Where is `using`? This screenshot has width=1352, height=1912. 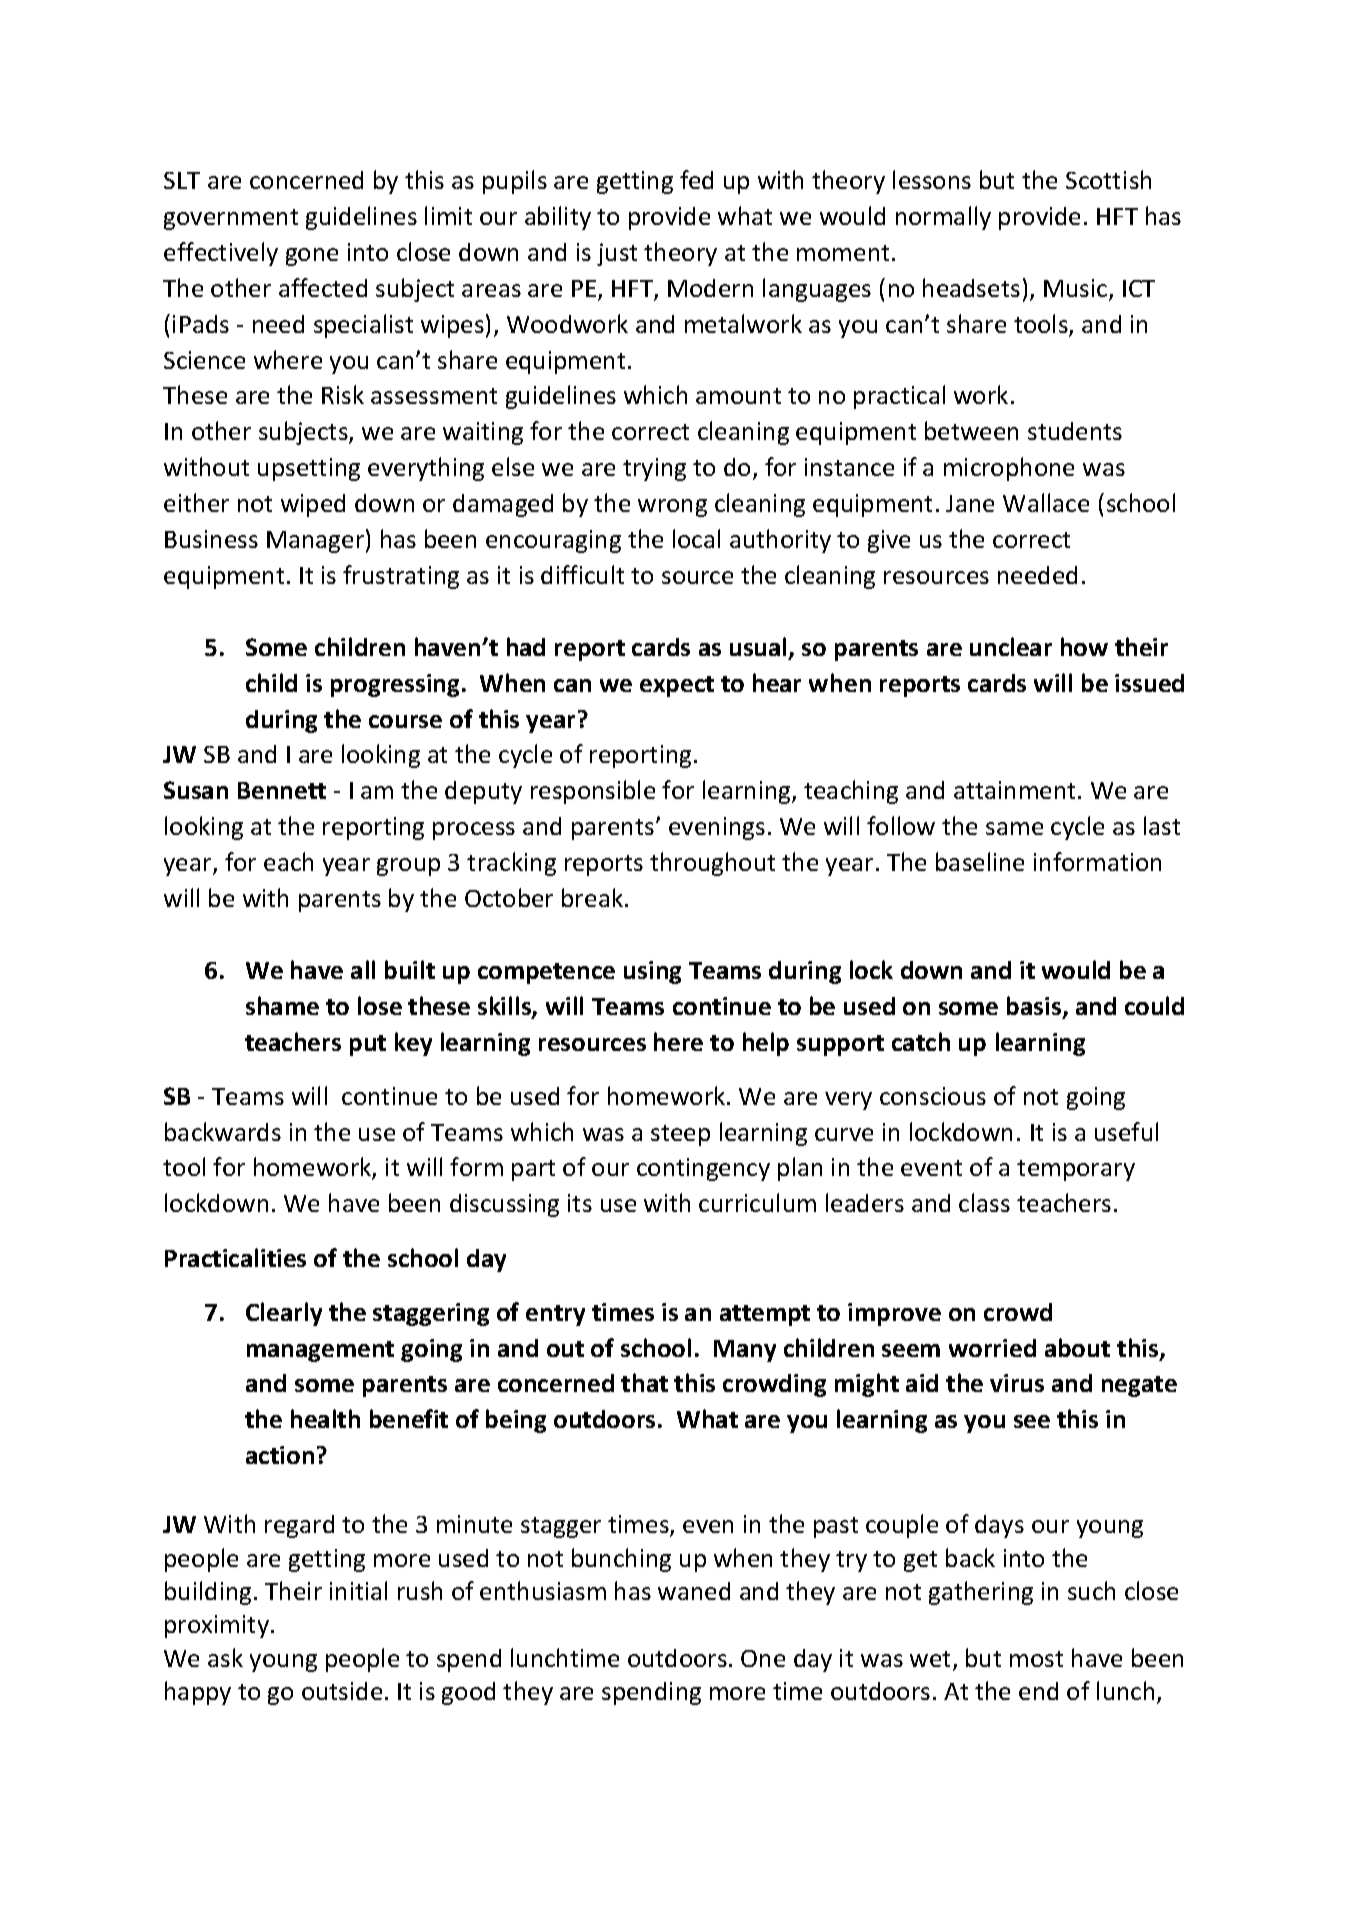 using is located at coordinates (652, 972).
